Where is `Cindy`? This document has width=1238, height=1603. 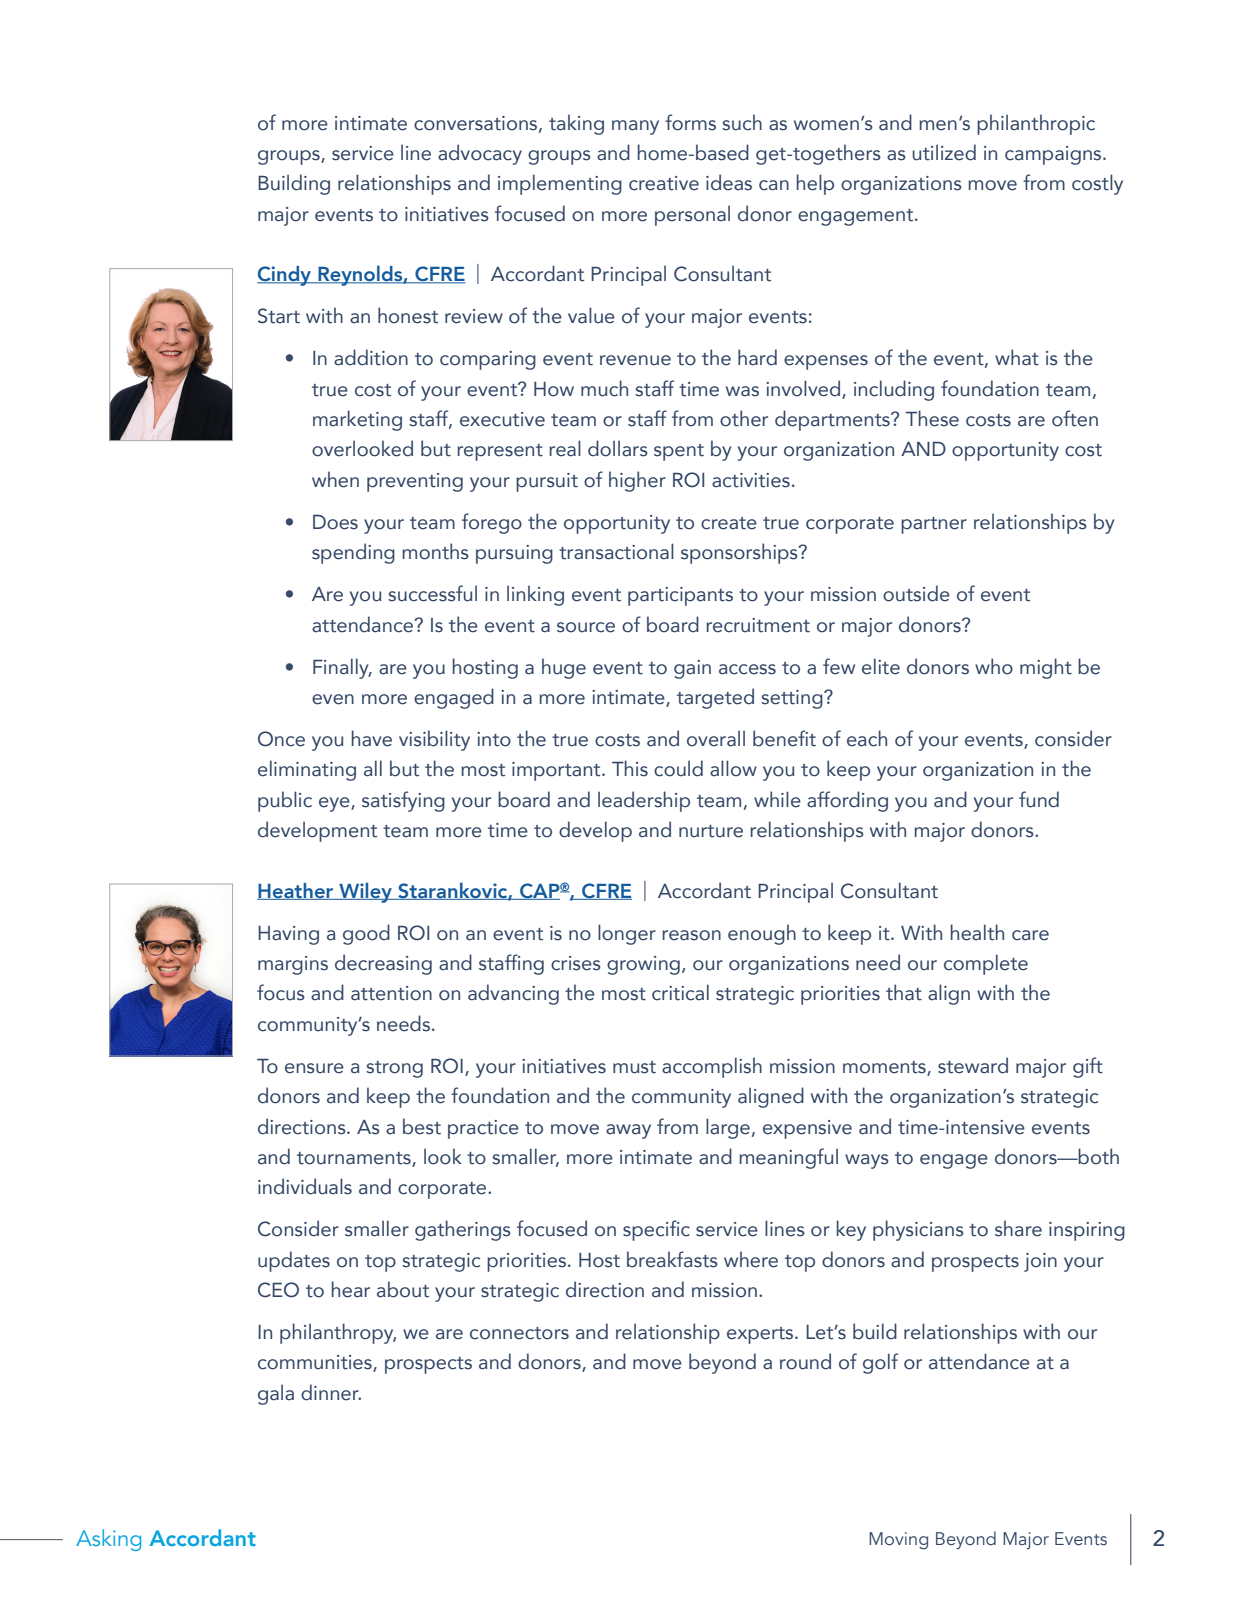
Cindy is located at coordinates (285, 276).
